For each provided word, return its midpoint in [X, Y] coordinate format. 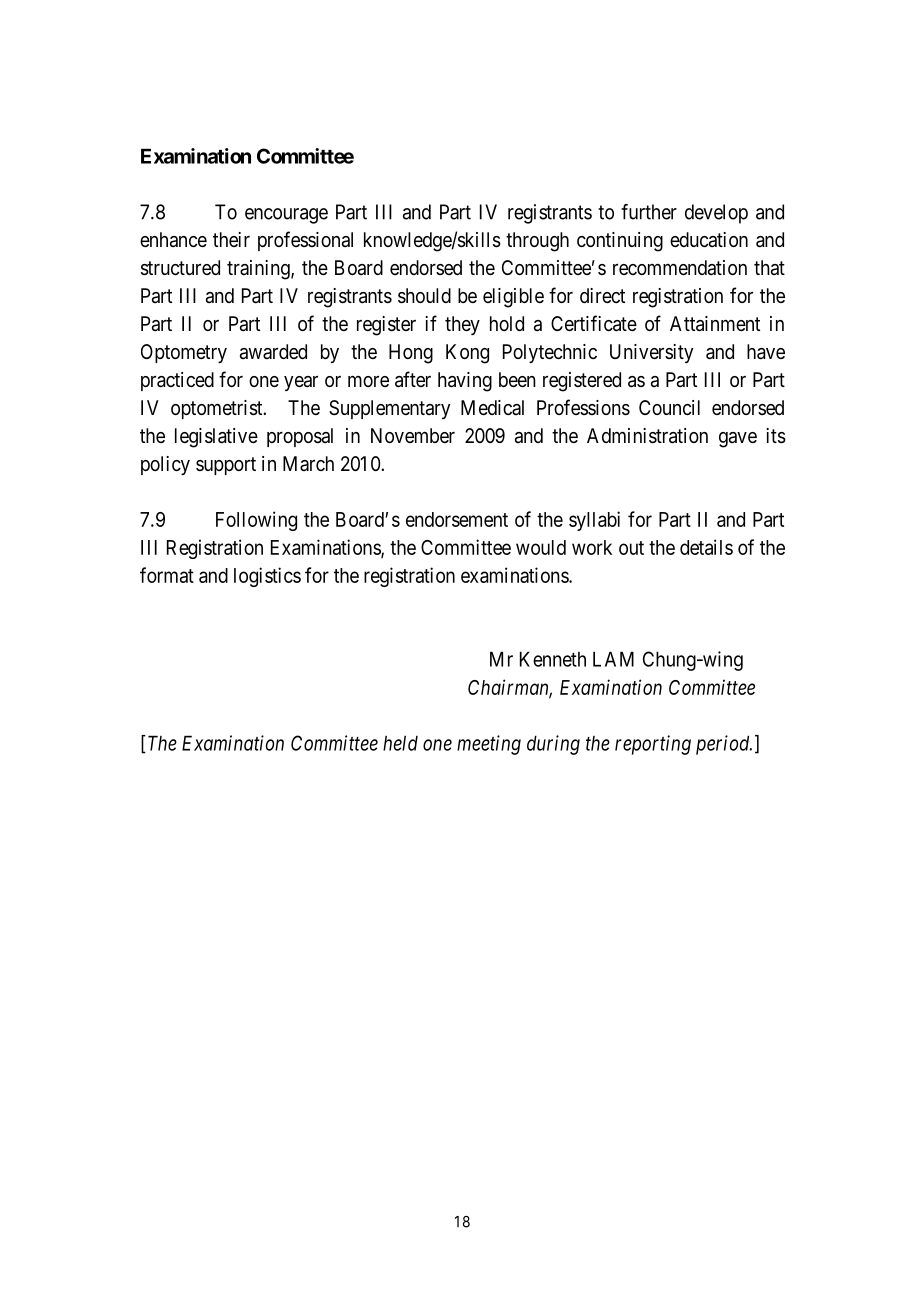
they [462, 325]
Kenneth [553, 659]
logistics [267, 577]
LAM [613, 659]
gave [738, 440]
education [709, 240]
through [537, 242]
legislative [216, 438]
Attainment [715, 324]
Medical [492, 407]
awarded [273, 352]
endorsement [457, 519]
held [400, 743]
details [706, 547]
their [231, 239]
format [167, 575]
